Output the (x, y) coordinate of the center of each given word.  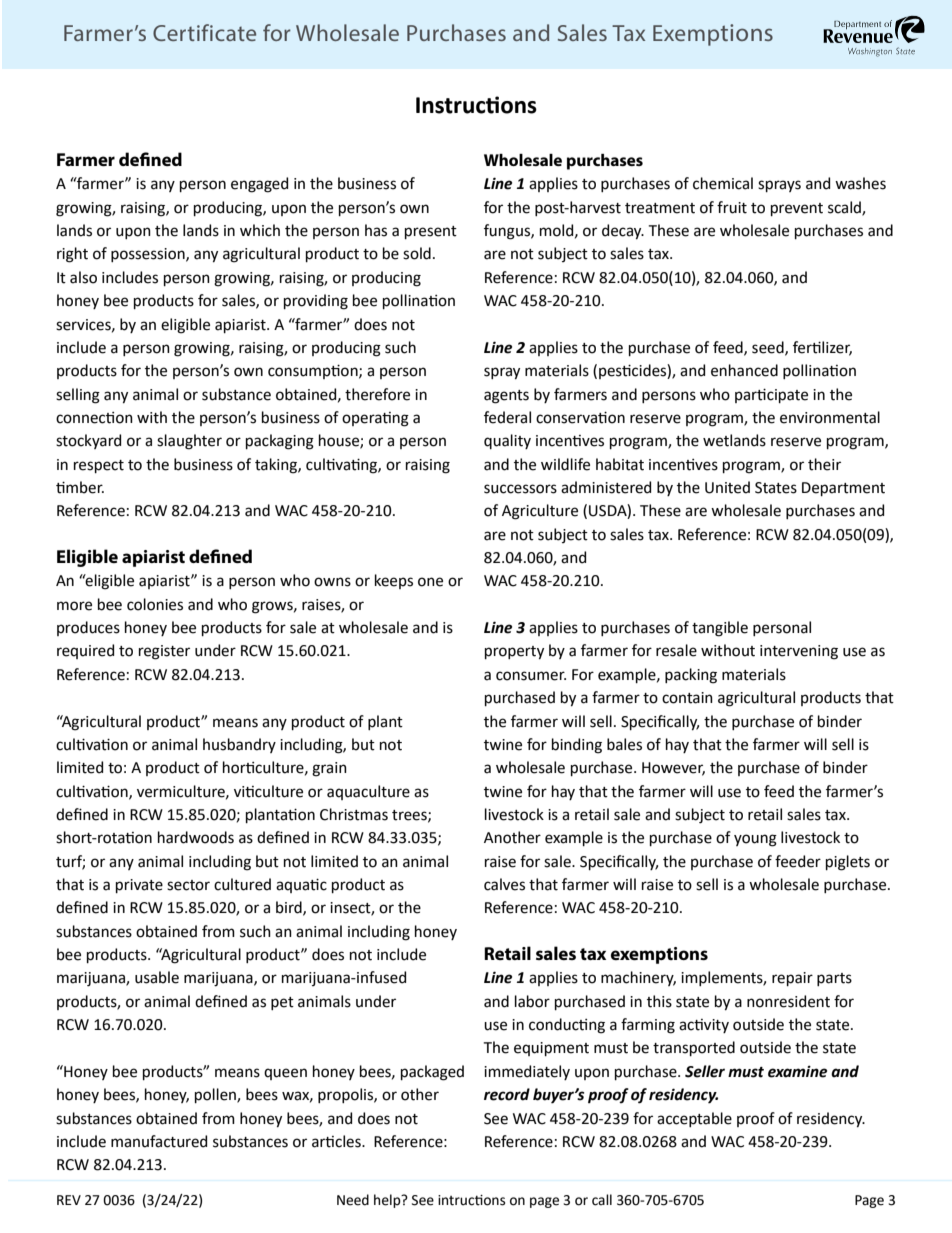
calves (504, 884)
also (83, 277)
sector (188, 885)
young (755, 840)
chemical (723, 183)
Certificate (204, 32)
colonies (155, 604)
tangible (720, 629)
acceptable (694, 1119)
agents (506, 397)
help (388, 1201)
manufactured (159, 1141)
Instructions (476, 105)
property (514, 653)
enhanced (744, 370)
